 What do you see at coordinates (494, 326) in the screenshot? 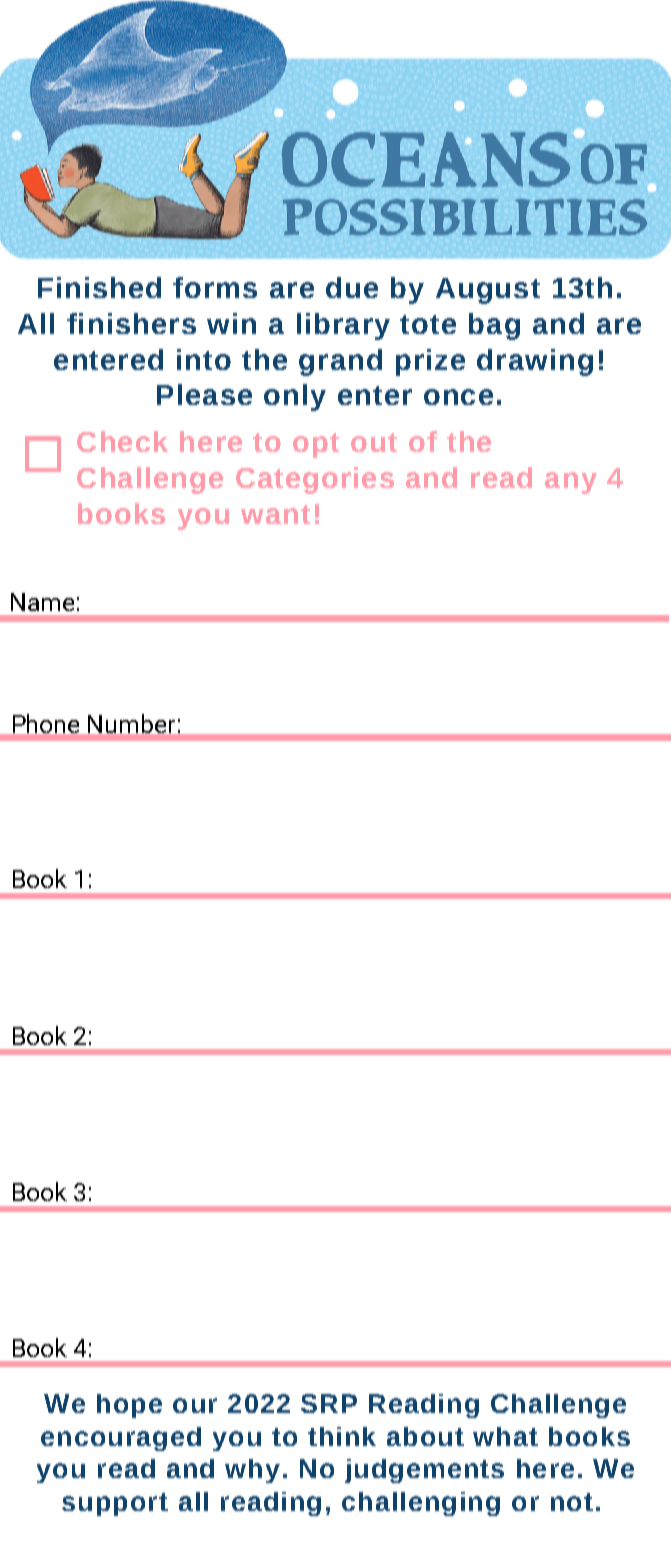
I see `bag` at bounding box center [494, 326].
